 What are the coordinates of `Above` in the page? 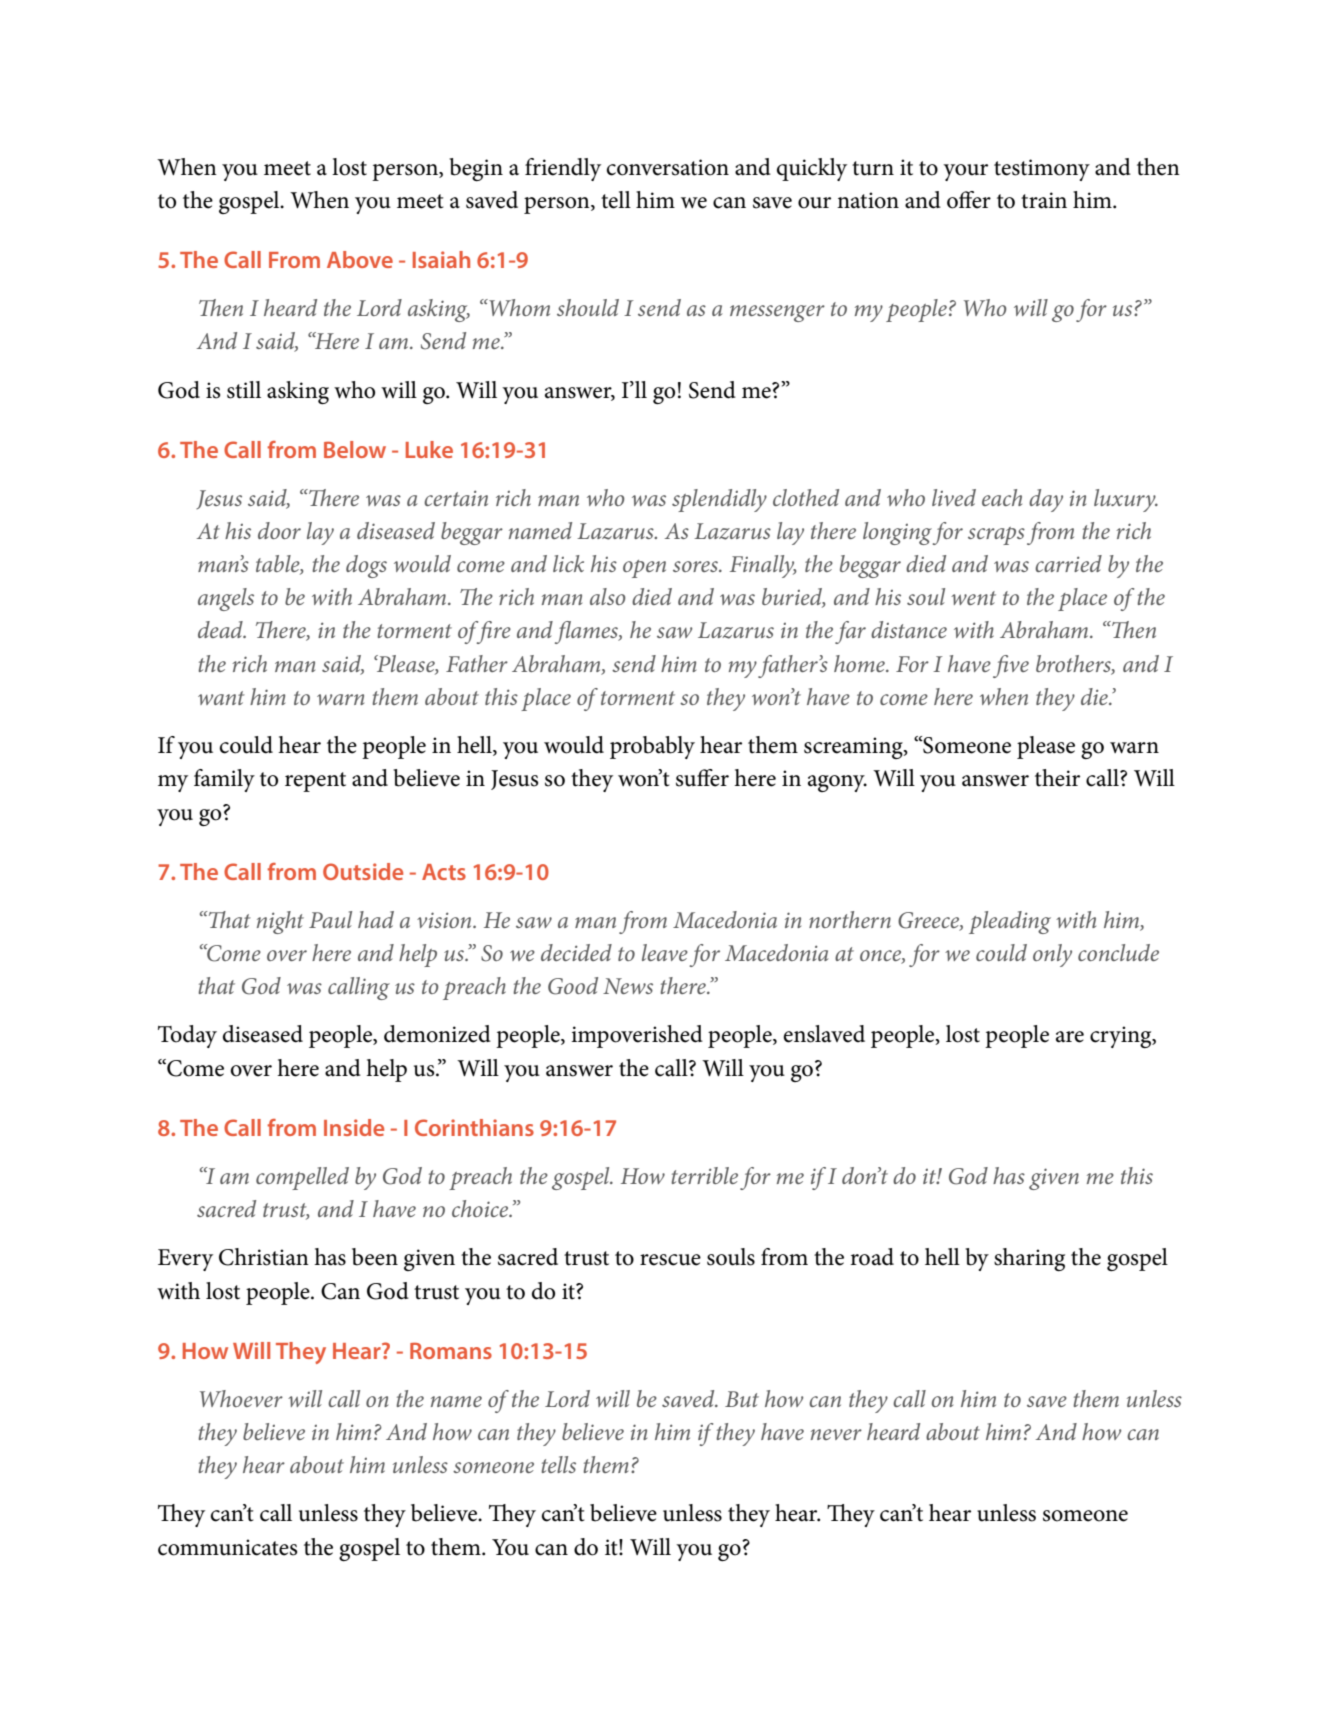 It's located at (360, 259).
